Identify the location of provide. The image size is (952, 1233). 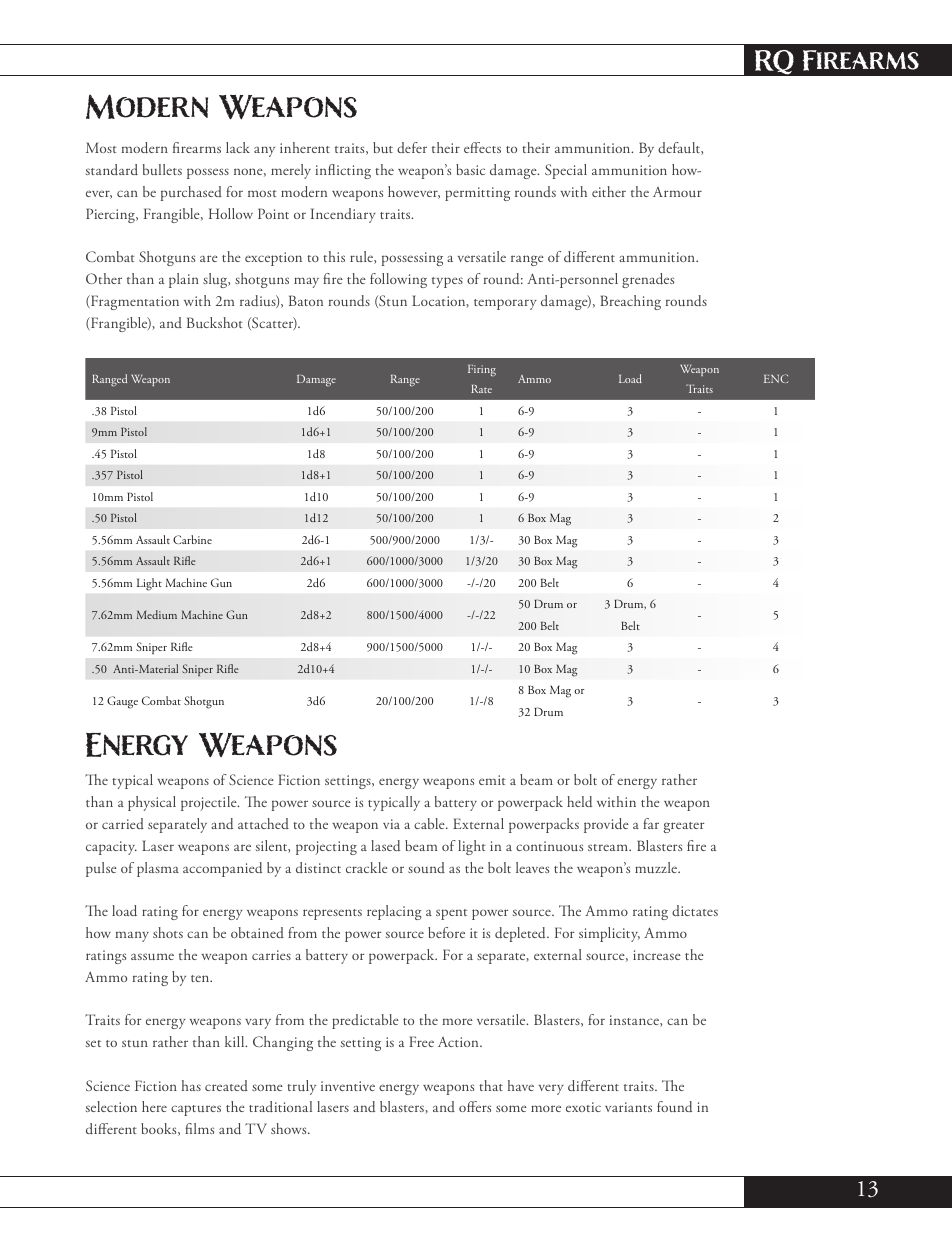
(606, 825).
